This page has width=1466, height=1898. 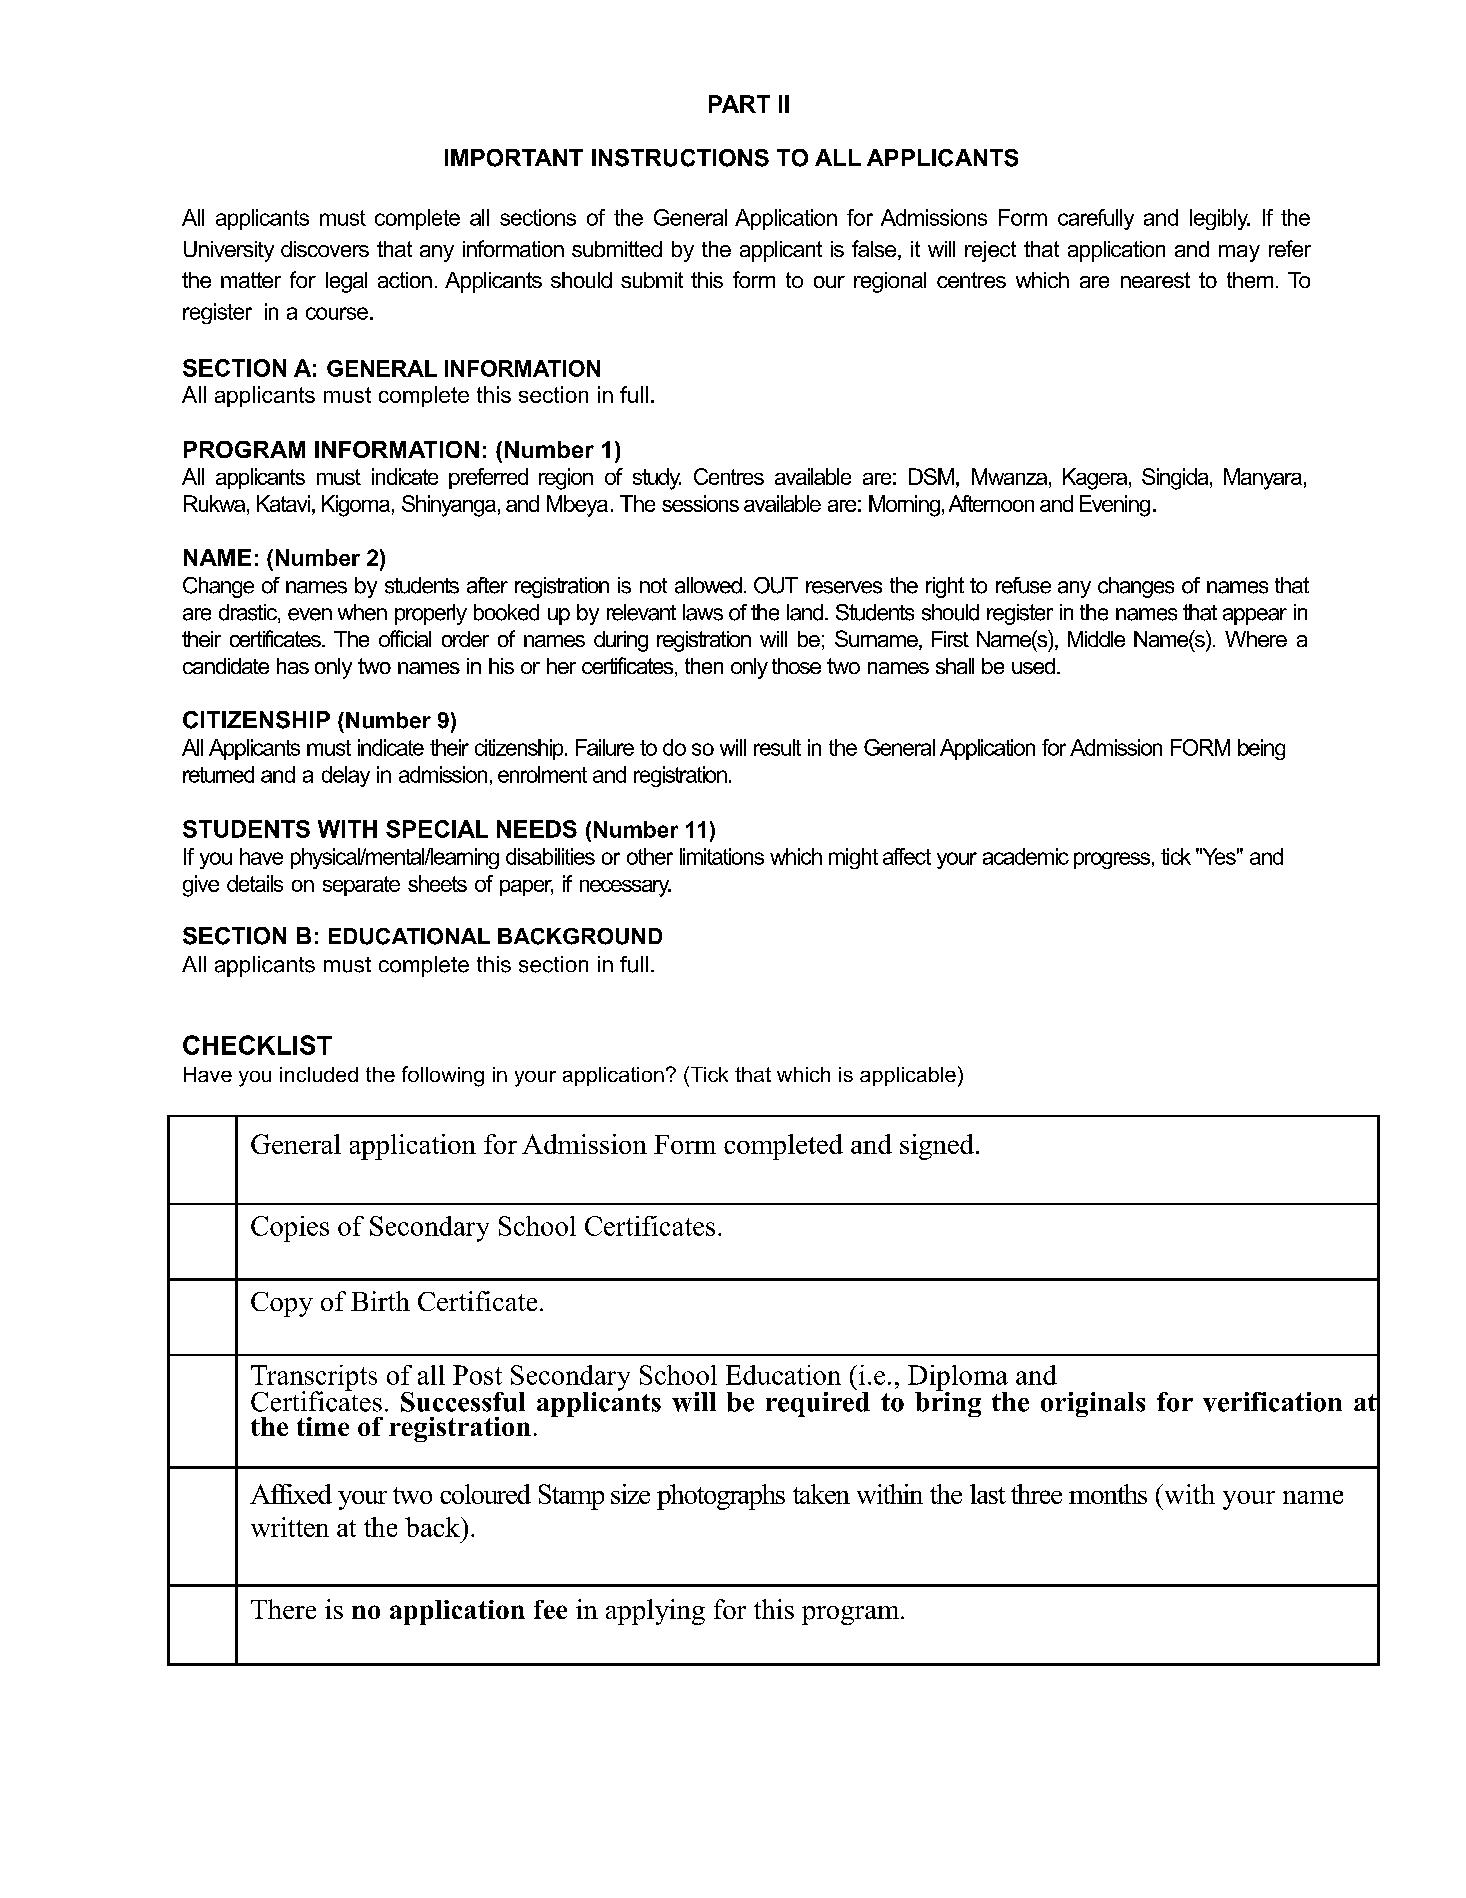 What do you see at coordinates (680, 158) in the page?
I see `INSTRUCTIONS` at bounding box center [680, 158].
